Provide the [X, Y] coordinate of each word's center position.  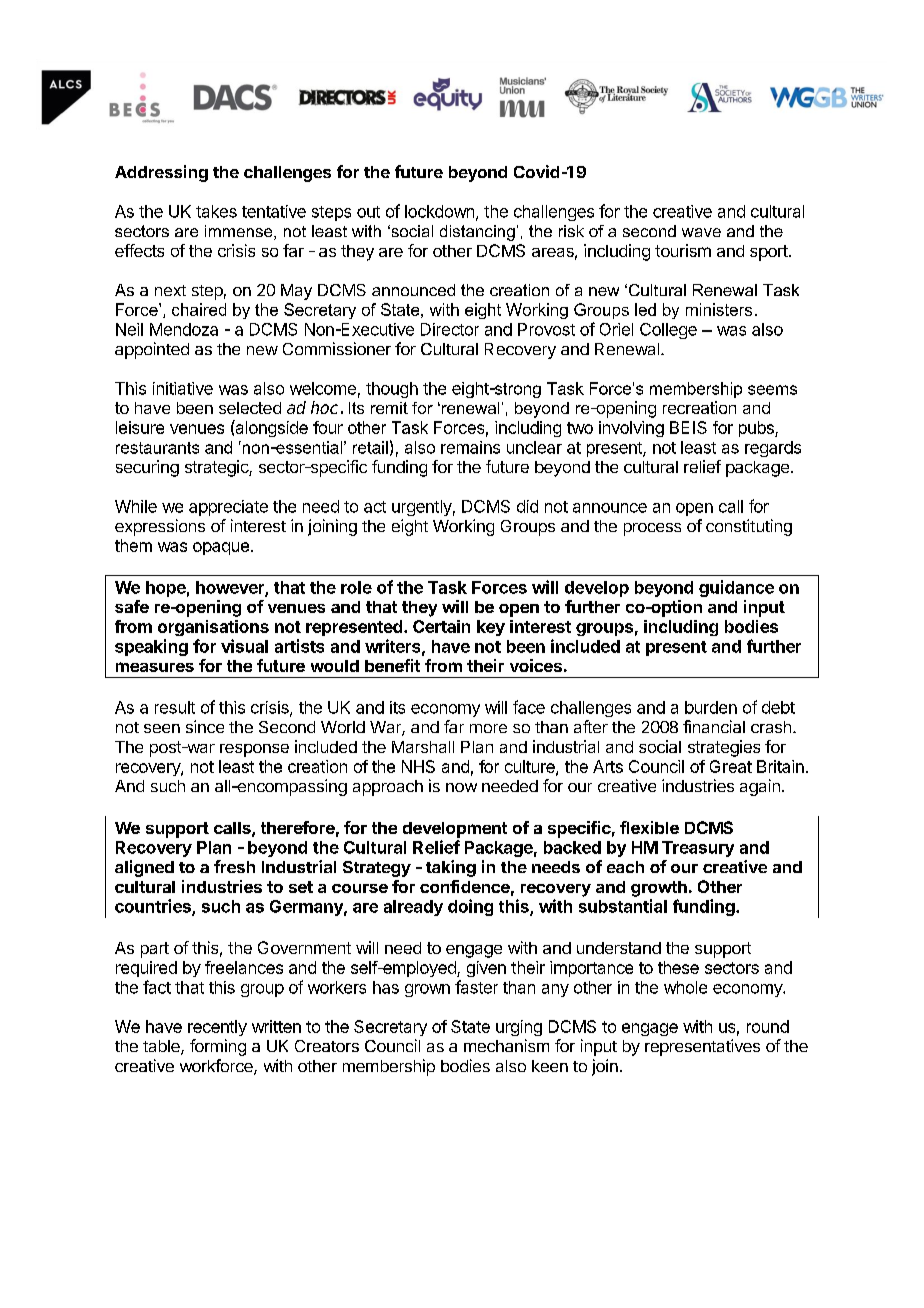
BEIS [688, 427]
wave [701, 232]
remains [470, 447]
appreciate [228, 508]
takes [216, 211]
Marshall [423, 747]
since [205, 726]
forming [218, 1047]
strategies [724, 748]
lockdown [439, 211]
